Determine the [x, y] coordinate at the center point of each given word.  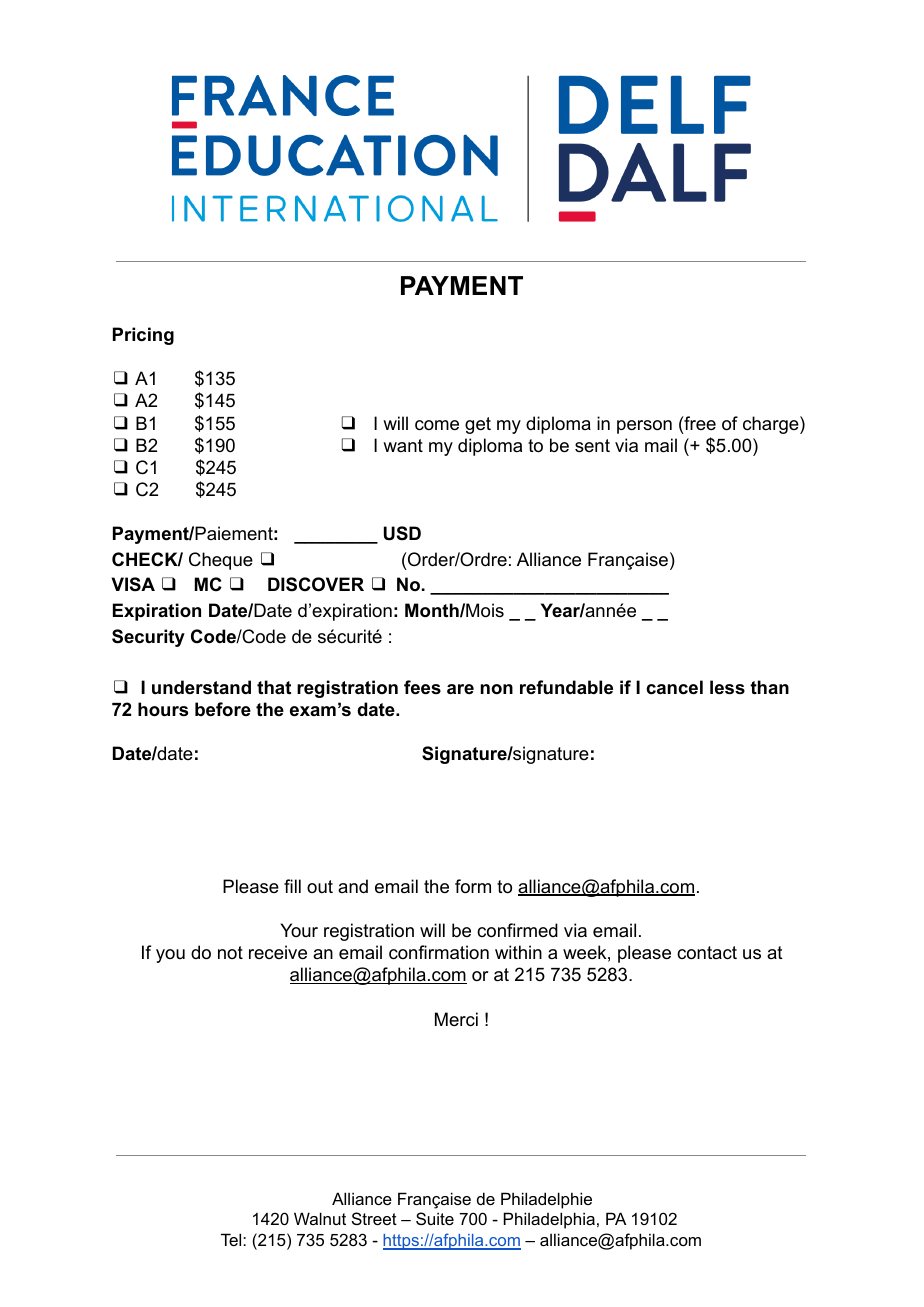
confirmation [439, 952]
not [230, 952]
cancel [674, 687]
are [460, 689]
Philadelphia [549, 1220]
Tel [232, 1239]
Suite [435, 1218]
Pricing [143, 336]
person [644, 427]
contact [707, 953]
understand [201, 687]
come [437, 425]
